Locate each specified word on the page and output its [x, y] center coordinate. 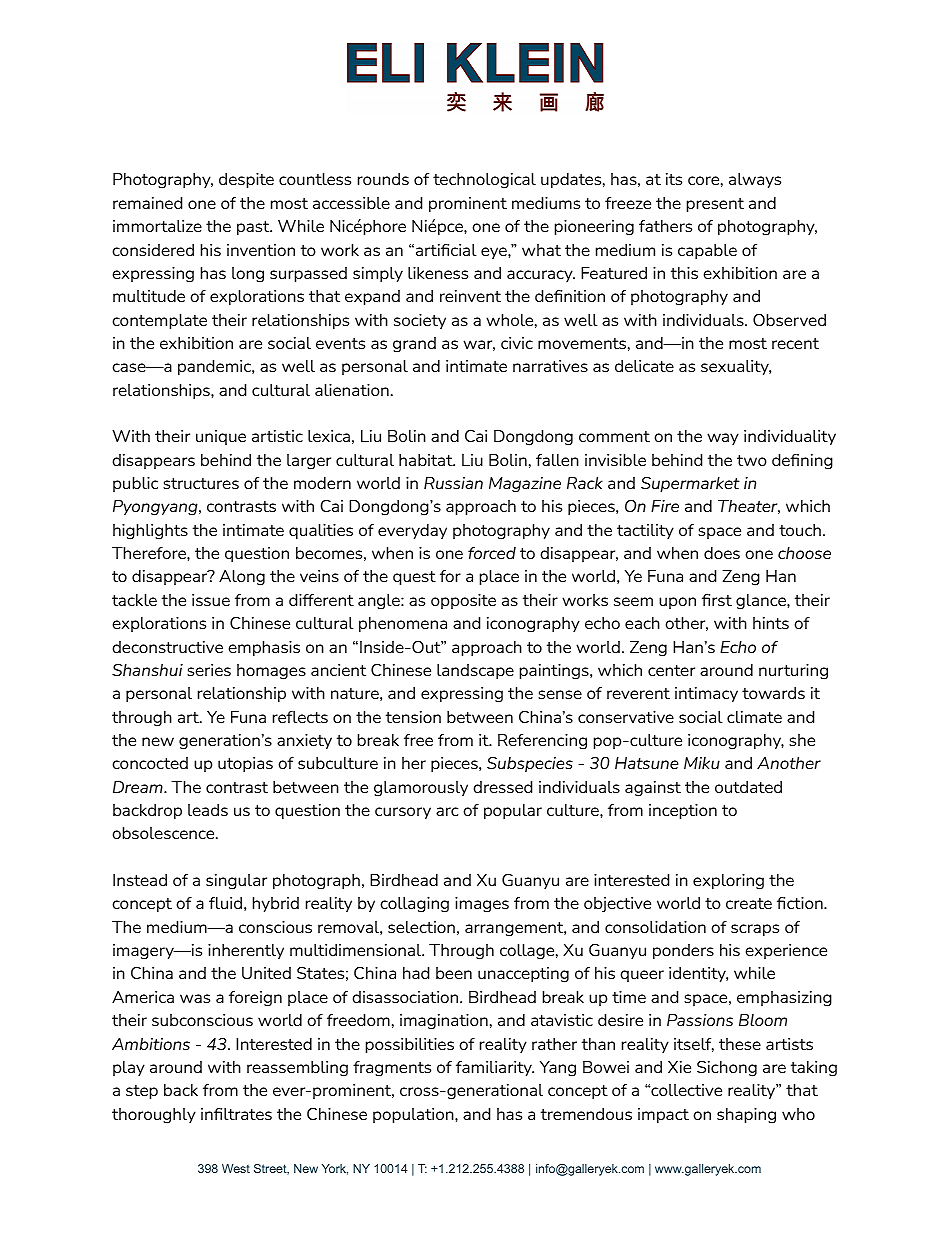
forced [492, 553]
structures [201, 483]
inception [683, 811]
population [414, 1115]
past [254, 228]
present [715, 205]
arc [447, 811]
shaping [746, 1116]
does [722, 553]
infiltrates [236, 1114]
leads [208, 810]
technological [484, 181]
